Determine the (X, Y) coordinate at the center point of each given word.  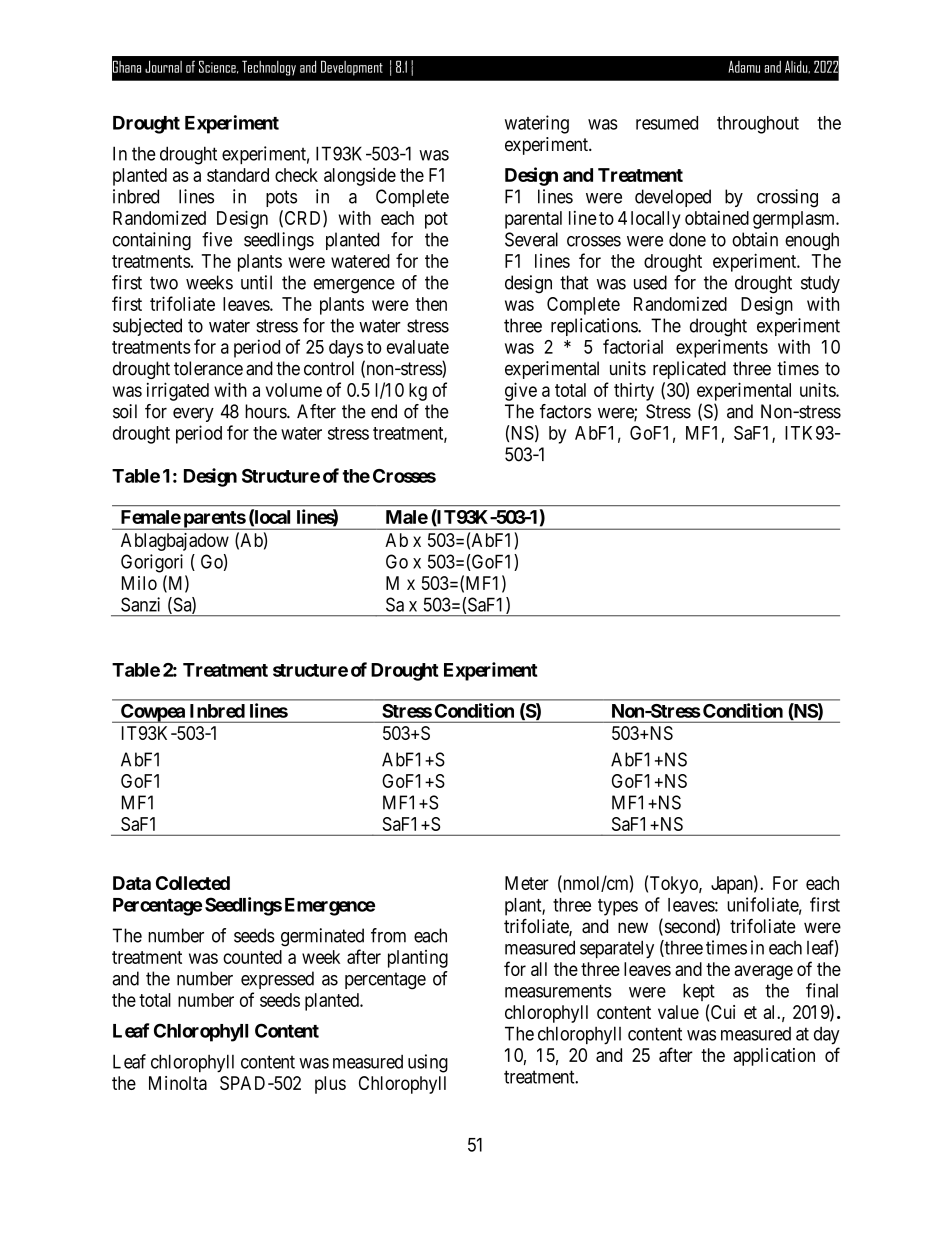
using (428, 1063)
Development (352, 68)
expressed (277, 980)
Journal (163, 66)
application (774, 1057)
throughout (758, 125)
